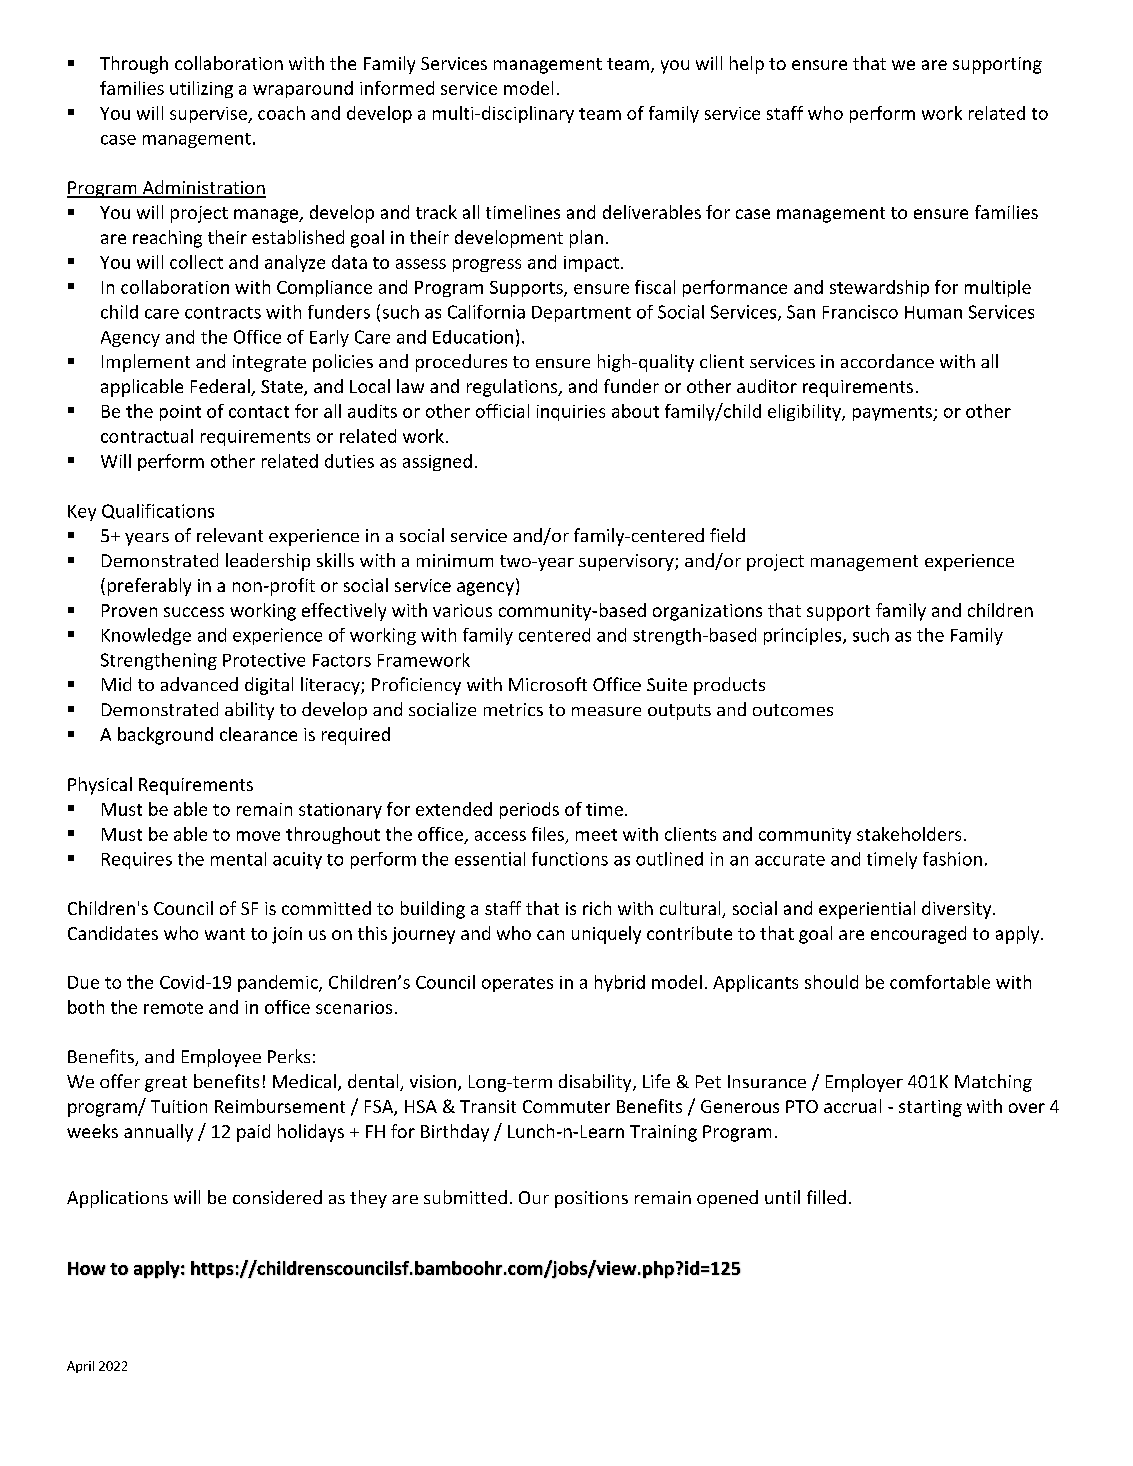 This image has height=1466, width=1133. Describe the element at coordinates (513, 709) in the image. I see `metrics` at that location.
